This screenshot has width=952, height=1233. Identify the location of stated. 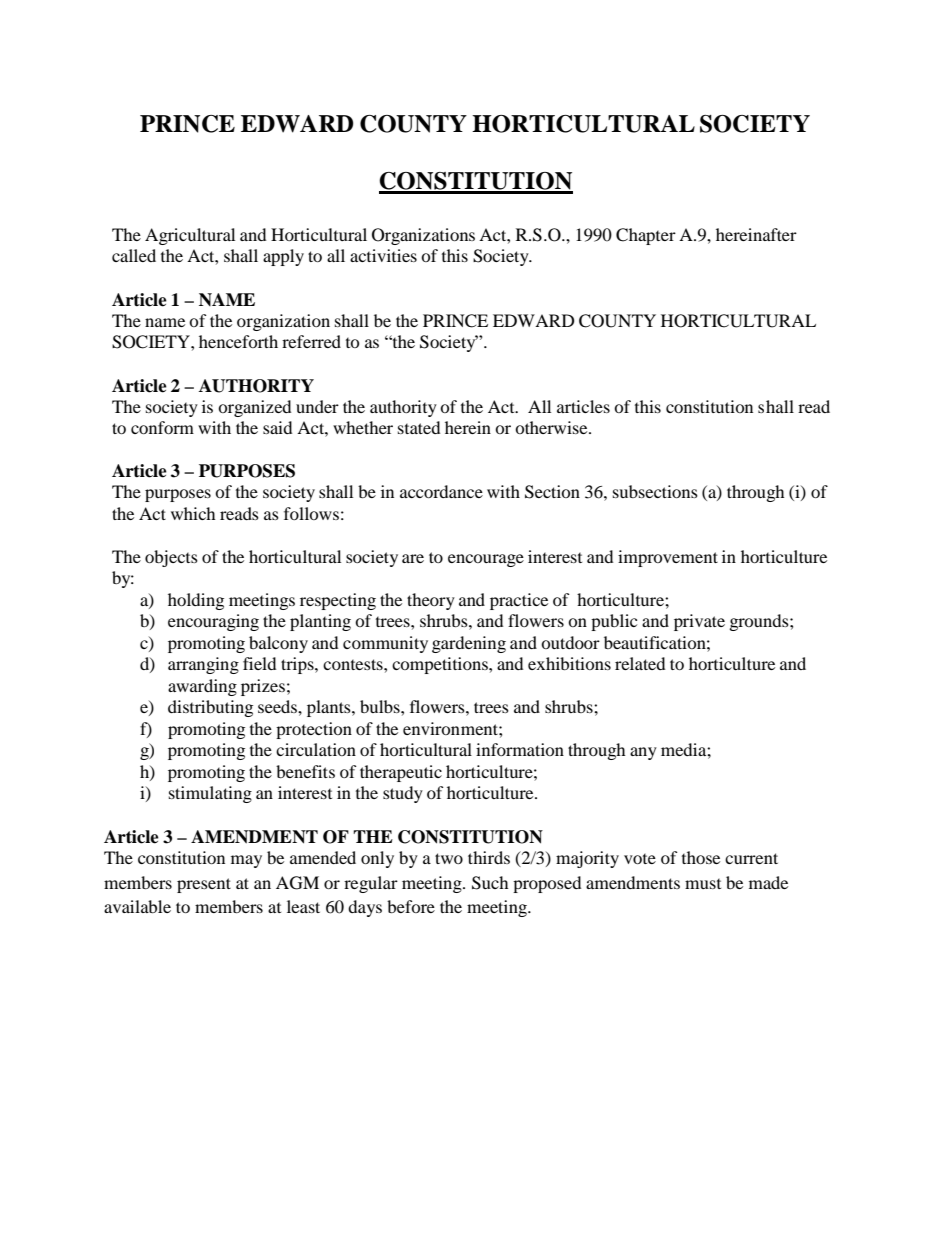
(419, 427).
